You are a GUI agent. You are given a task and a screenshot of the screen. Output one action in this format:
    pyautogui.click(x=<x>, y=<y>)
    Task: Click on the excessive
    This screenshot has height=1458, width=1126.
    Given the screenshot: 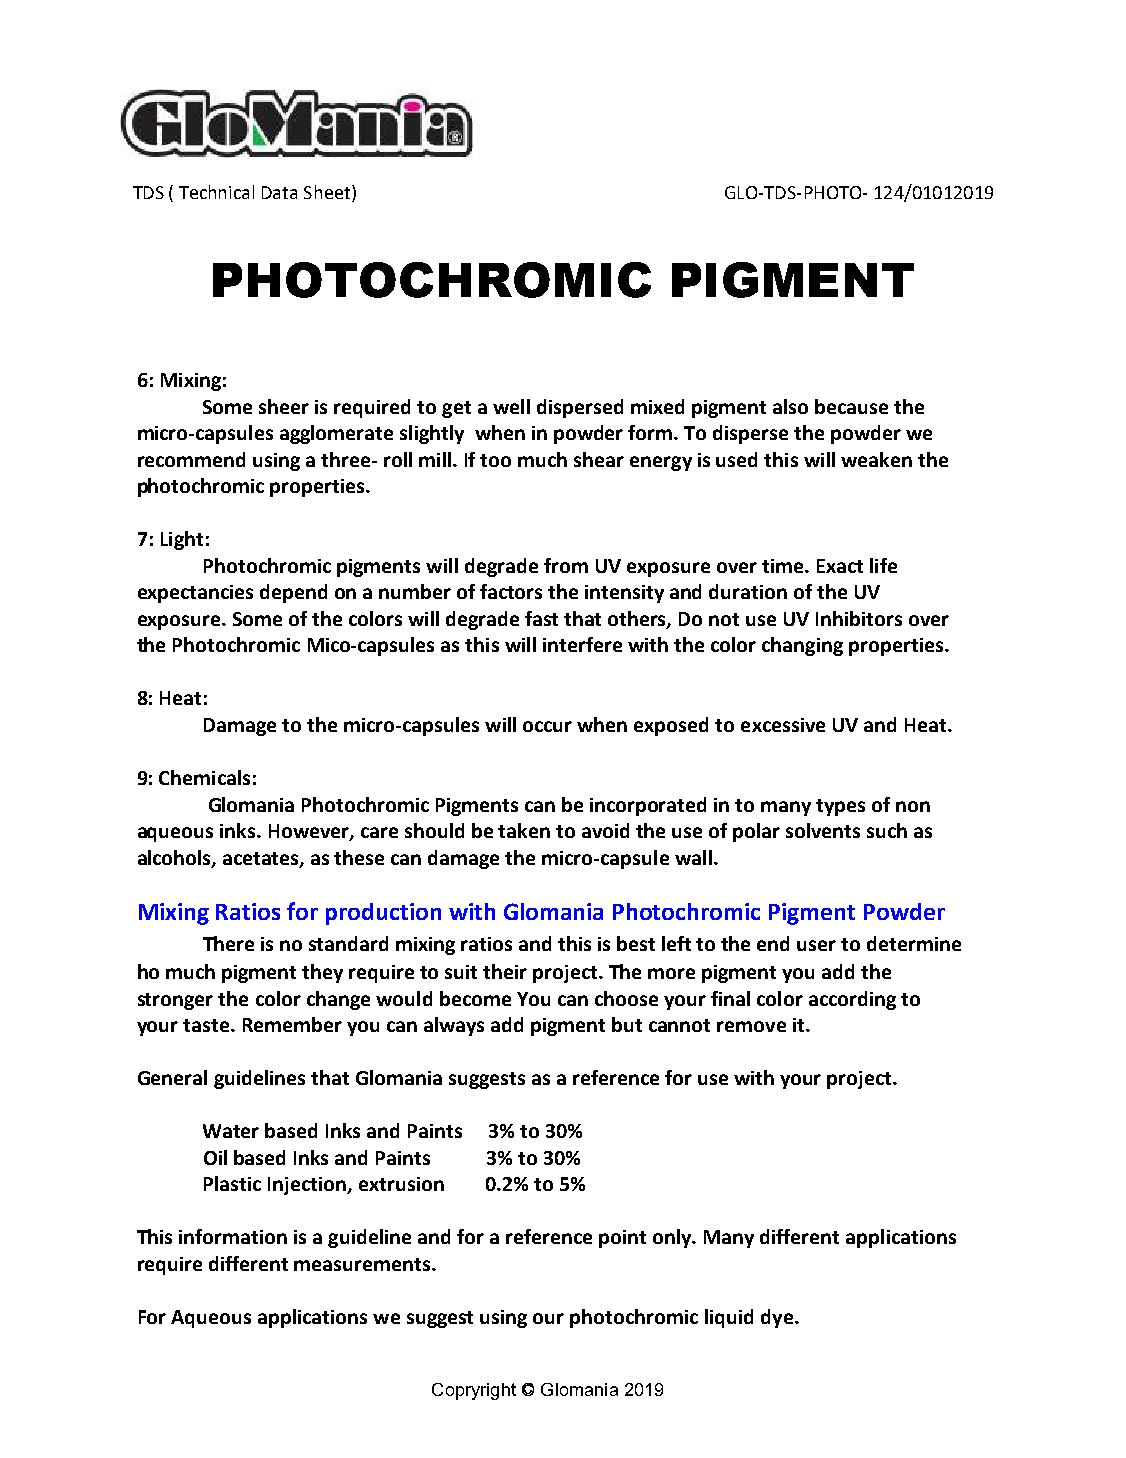 What is the action you would take?
    pyautogui.click(x=783, y=725)
